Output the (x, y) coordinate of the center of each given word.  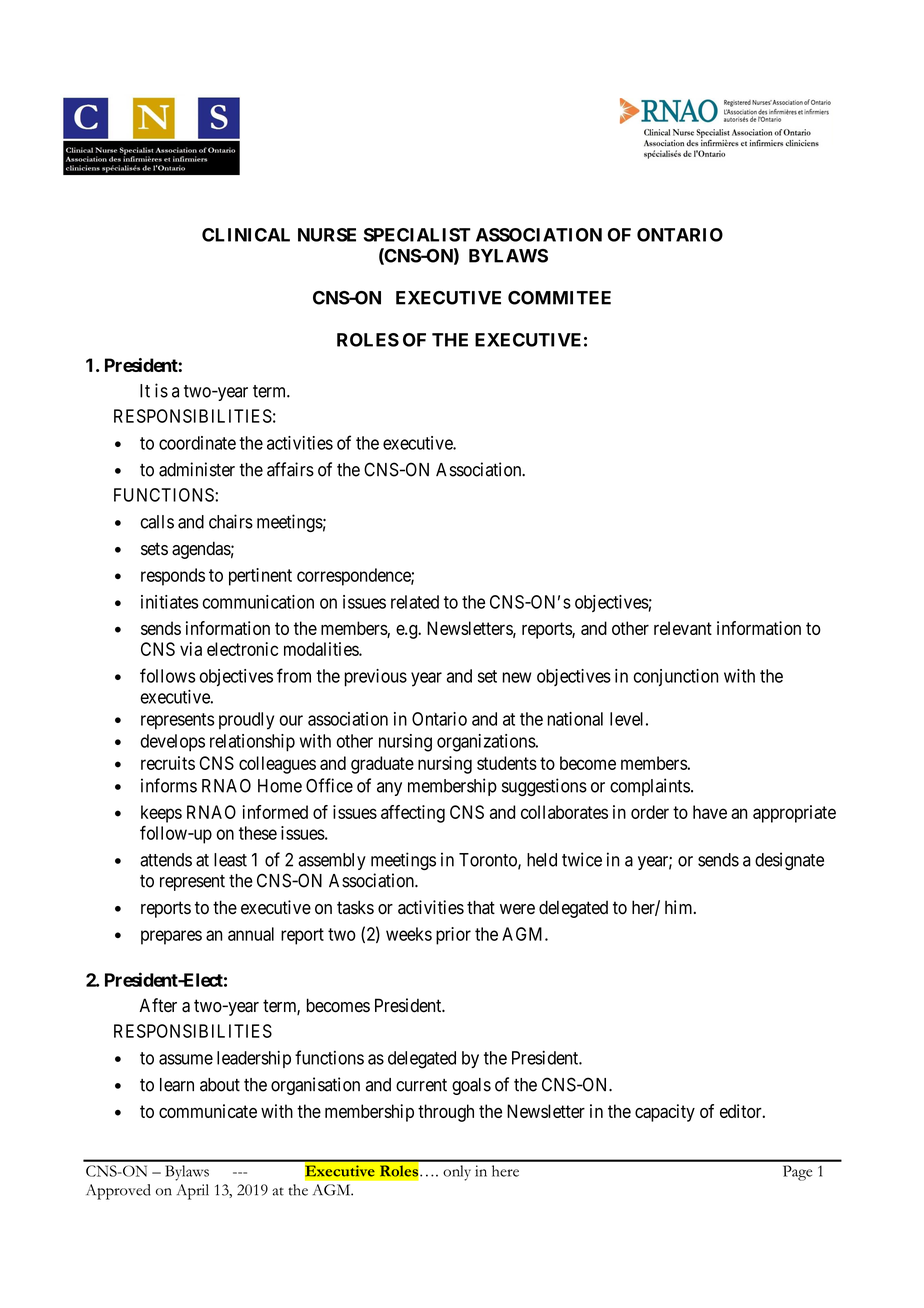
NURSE (327, 235)
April (193, 1192)
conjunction (676, 677)
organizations (486, 743)
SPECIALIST (417, 235)
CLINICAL (246, 235)
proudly (246, 721)
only (457, 1173)
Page (797, 1173)
